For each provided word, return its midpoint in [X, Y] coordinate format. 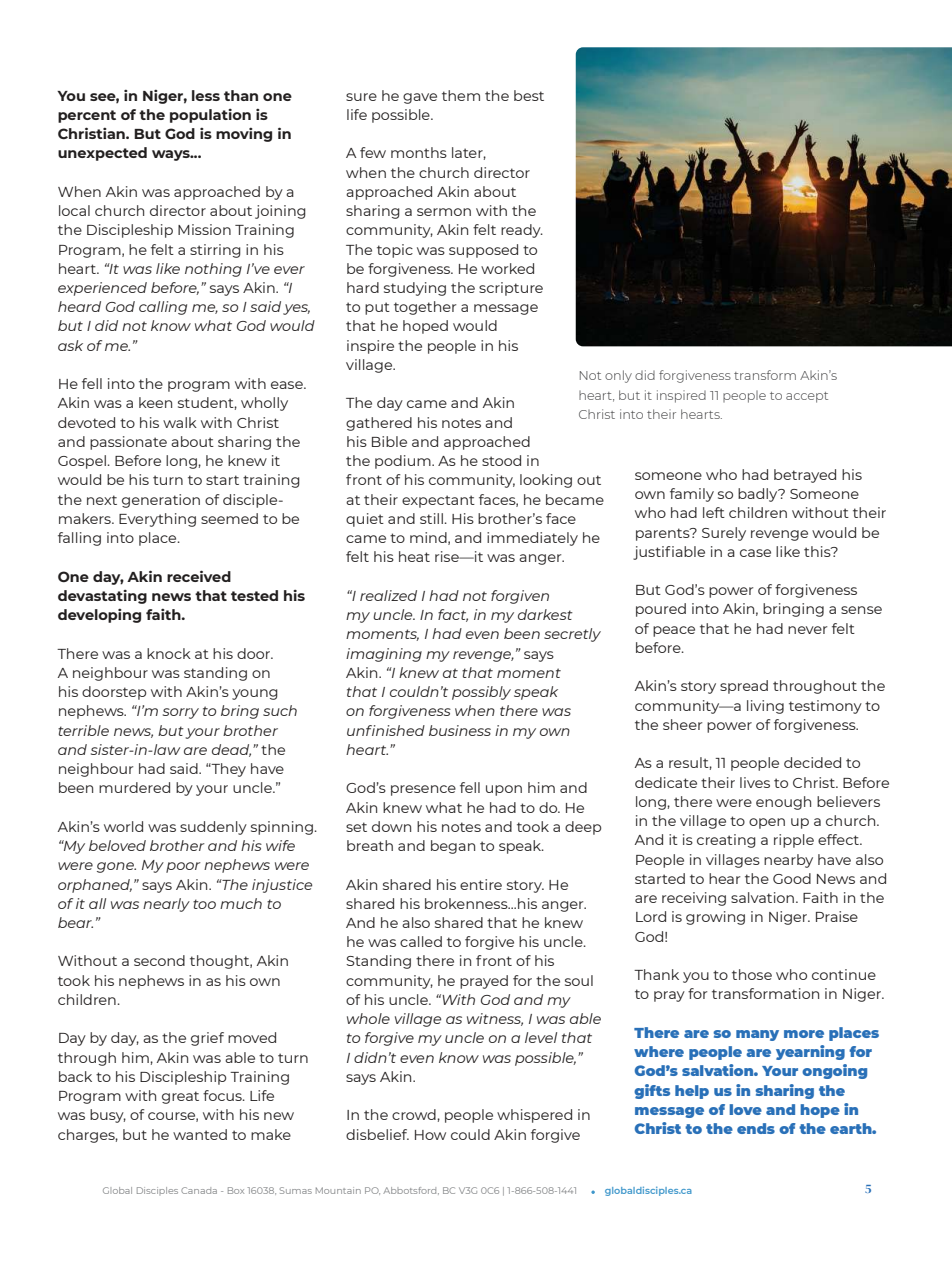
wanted [200, 1134]
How [430, 1135]
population [210, 116]
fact [453, 615]
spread [744, 687]
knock [169, 653]
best [529, 95]
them [461, 95]
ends [756, 1128]
